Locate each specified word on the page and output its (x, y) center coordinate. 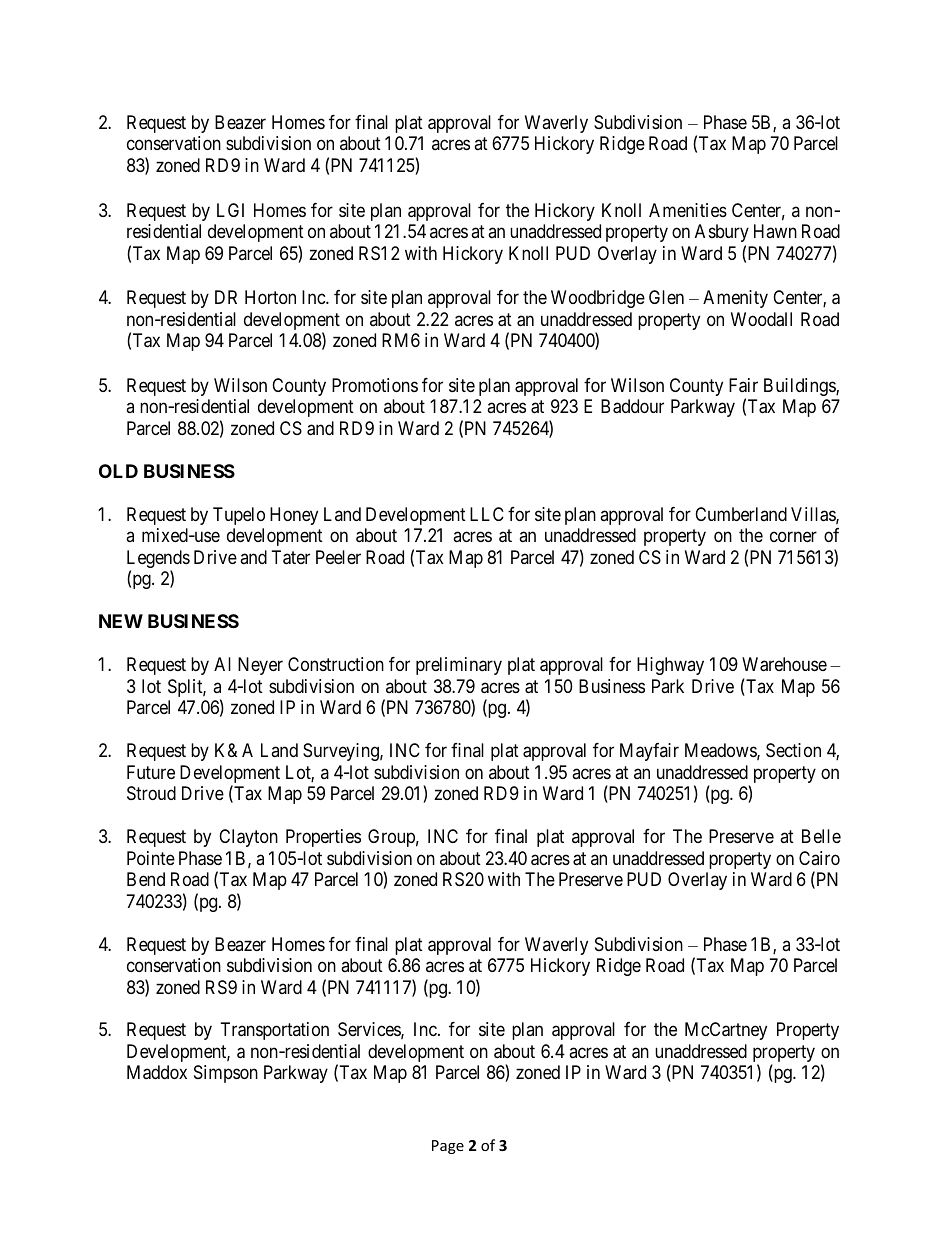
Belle (821, 836)
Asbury (722, 233)
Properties (323, 838)
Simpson (226, 1074)
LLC (487, 514)
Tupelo (239, 516)
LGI (230, 210)
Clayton (248, 838)
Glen (666, 297)
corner (793, 537)
